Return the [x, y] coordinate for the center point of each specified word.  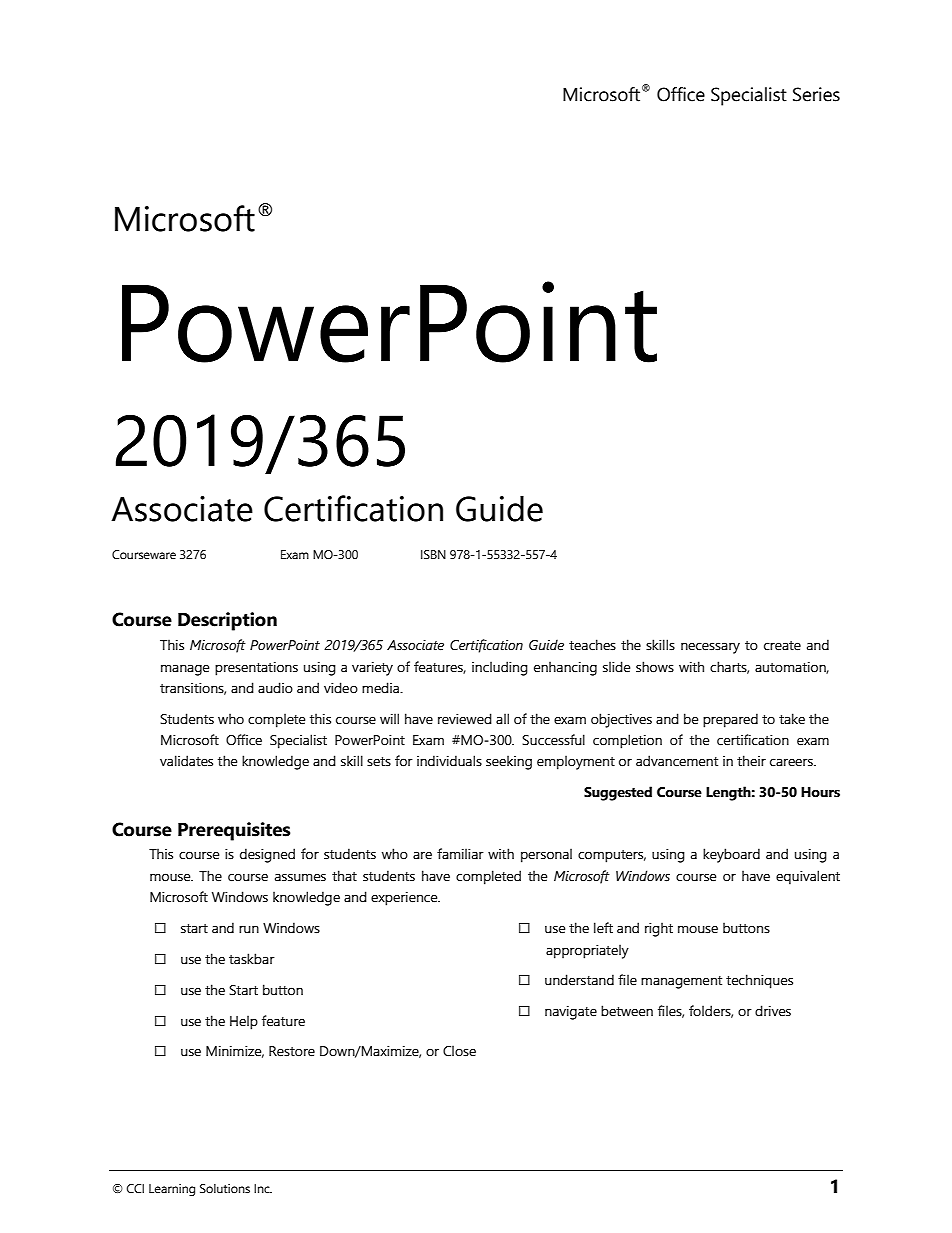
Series [816, 94]
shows [655, 667]
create [782, 646]
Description [227, 621]
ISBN [433, 555]
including [500, 668]
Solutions [225, 1189]
